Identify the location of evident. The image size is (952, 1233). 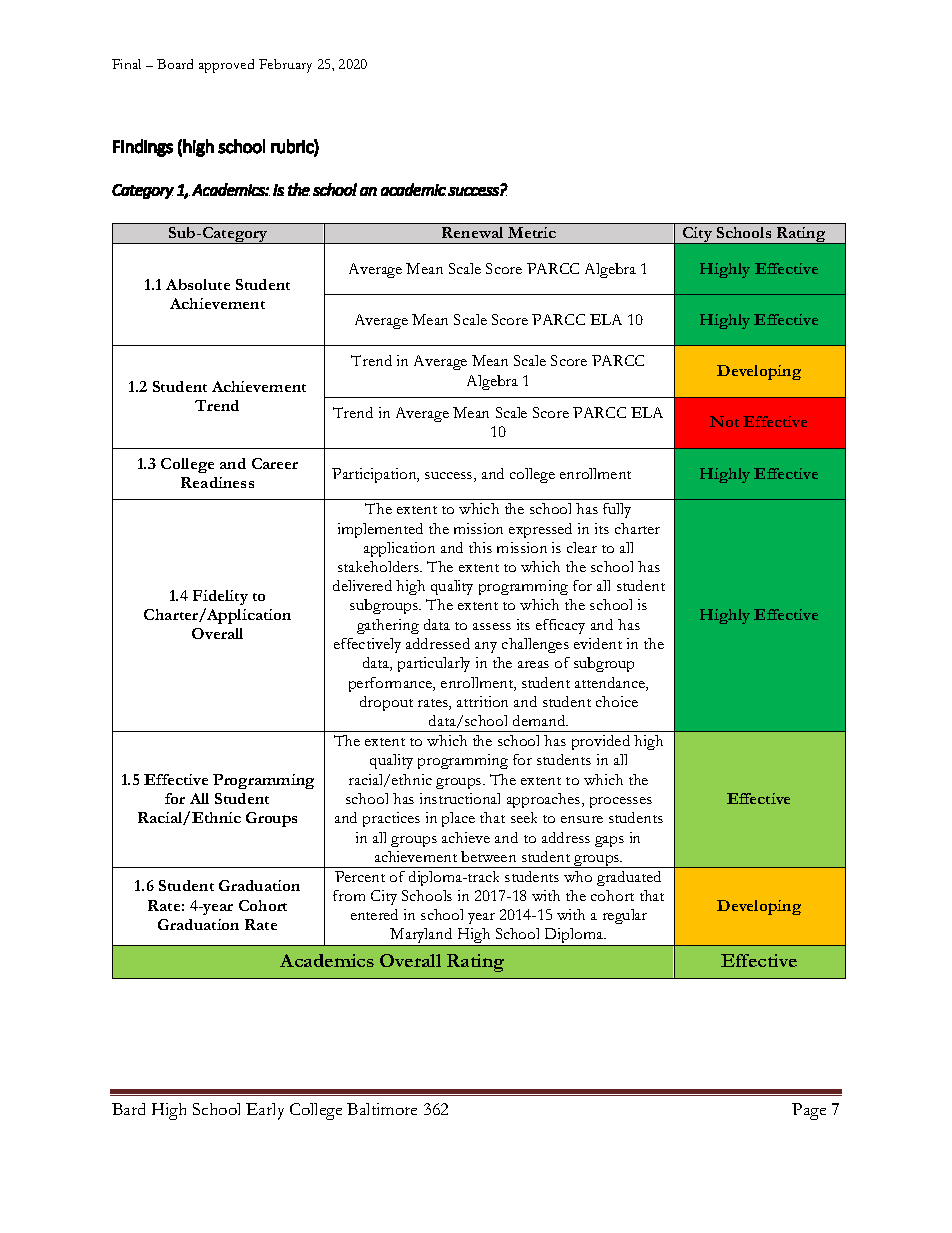
(598, 643).
